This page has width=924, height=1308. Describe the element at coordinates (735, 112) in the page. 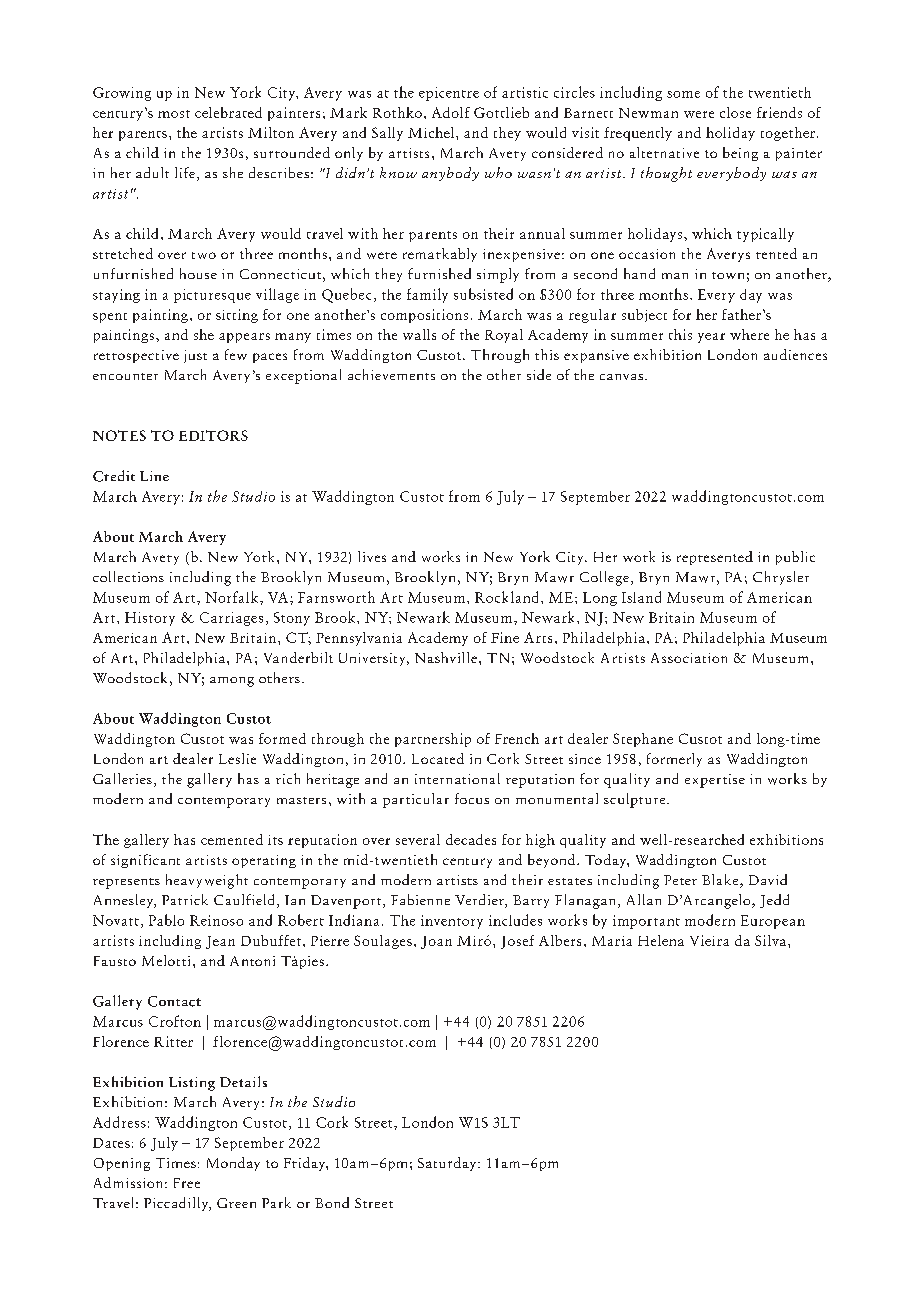

I see `close` at that location.
